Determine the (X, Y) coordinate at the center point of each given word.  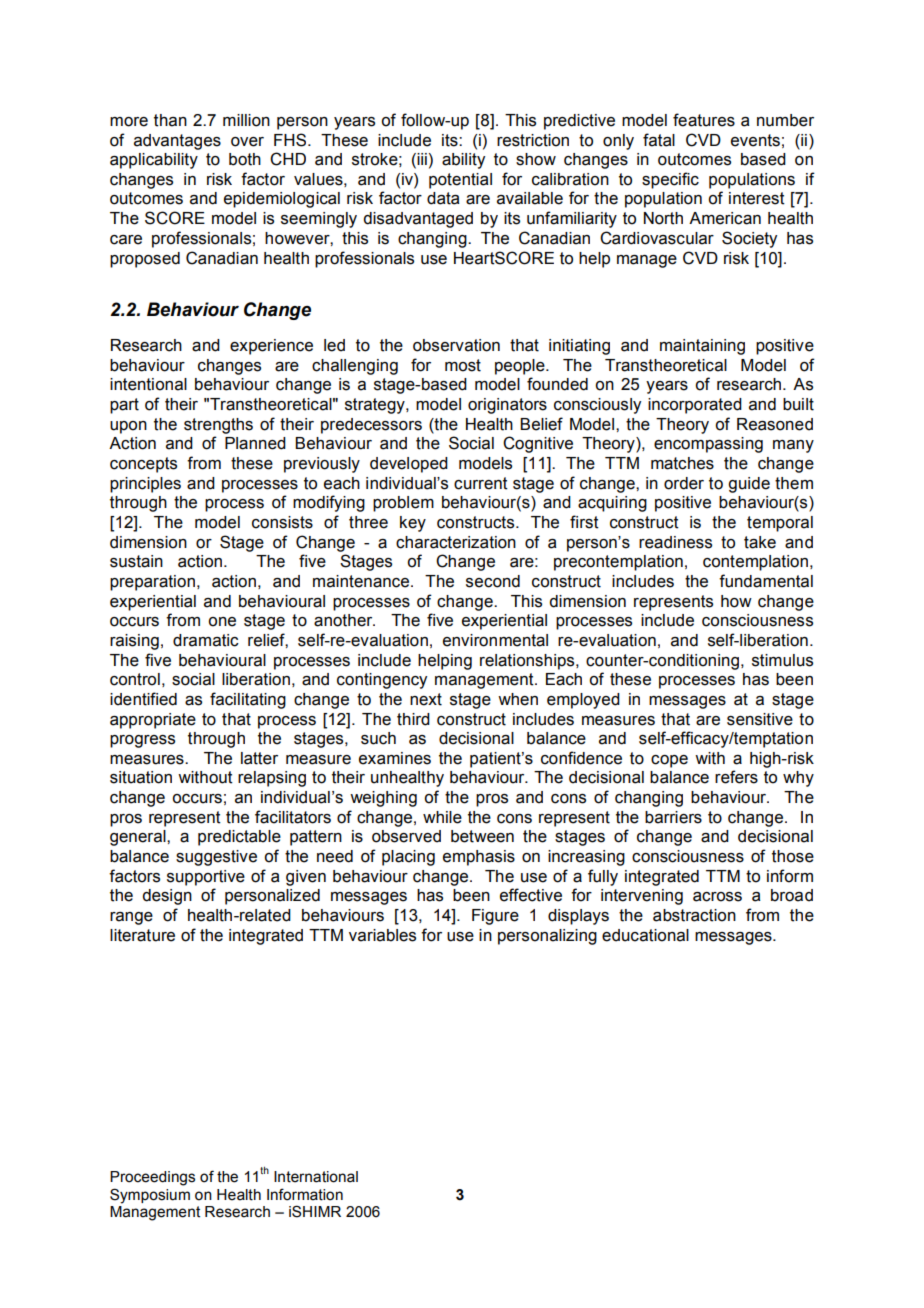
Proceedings (152, 1178)
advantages (177, 142)
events (755, 140)
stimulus (782, 660)
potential (460, 181)
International (316, 1177)
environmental (495, 640)
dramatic (206, 640)
